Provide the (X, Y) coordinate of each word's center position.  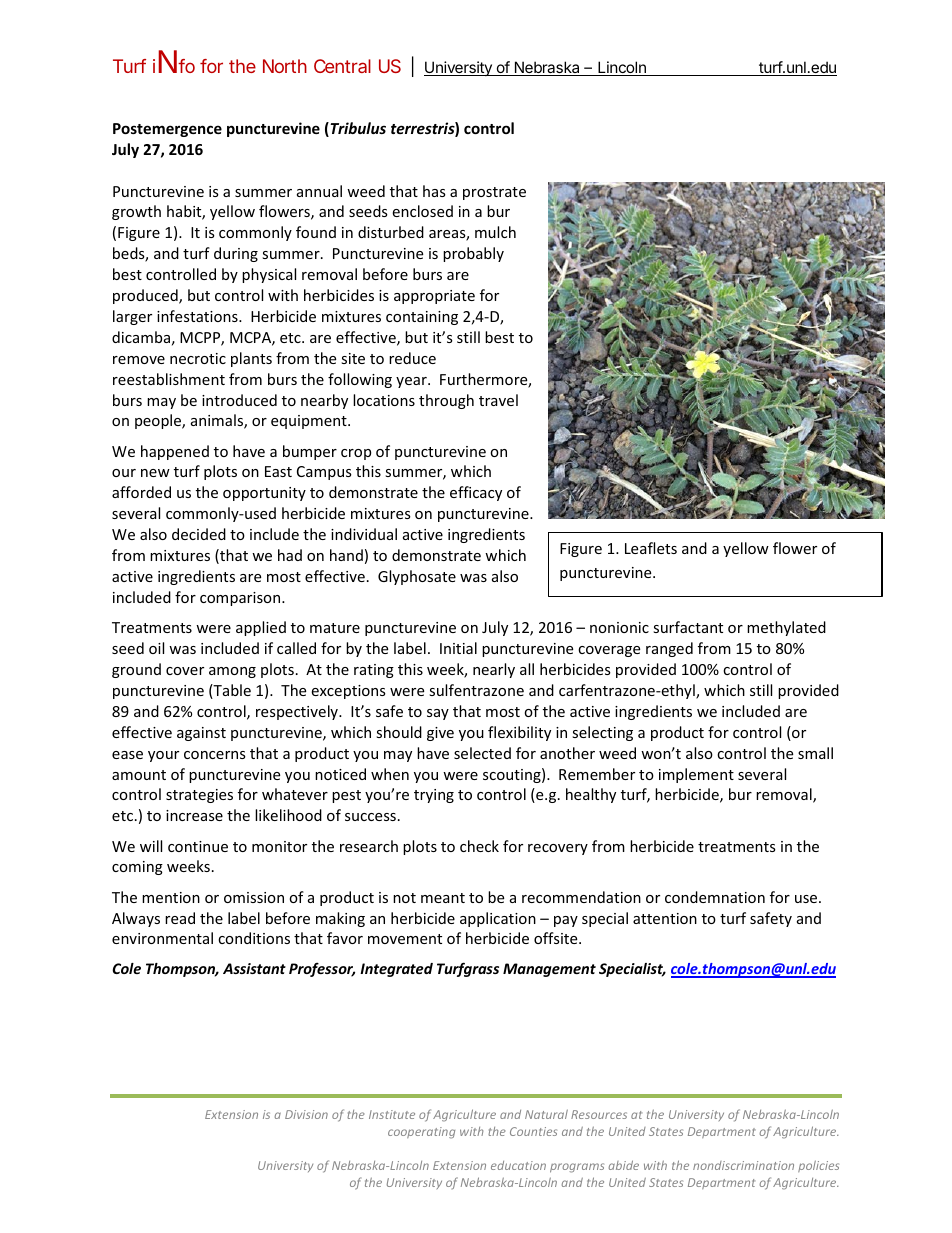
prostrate (494, 193)
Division (306, 1114)
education (518, 1165)
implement (696, 775)
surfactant (688, 627)
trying (434, 796)
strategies (199, 796)
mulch (495, 232)
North (285, 66)
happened (175, 452)
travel (498, 400)
